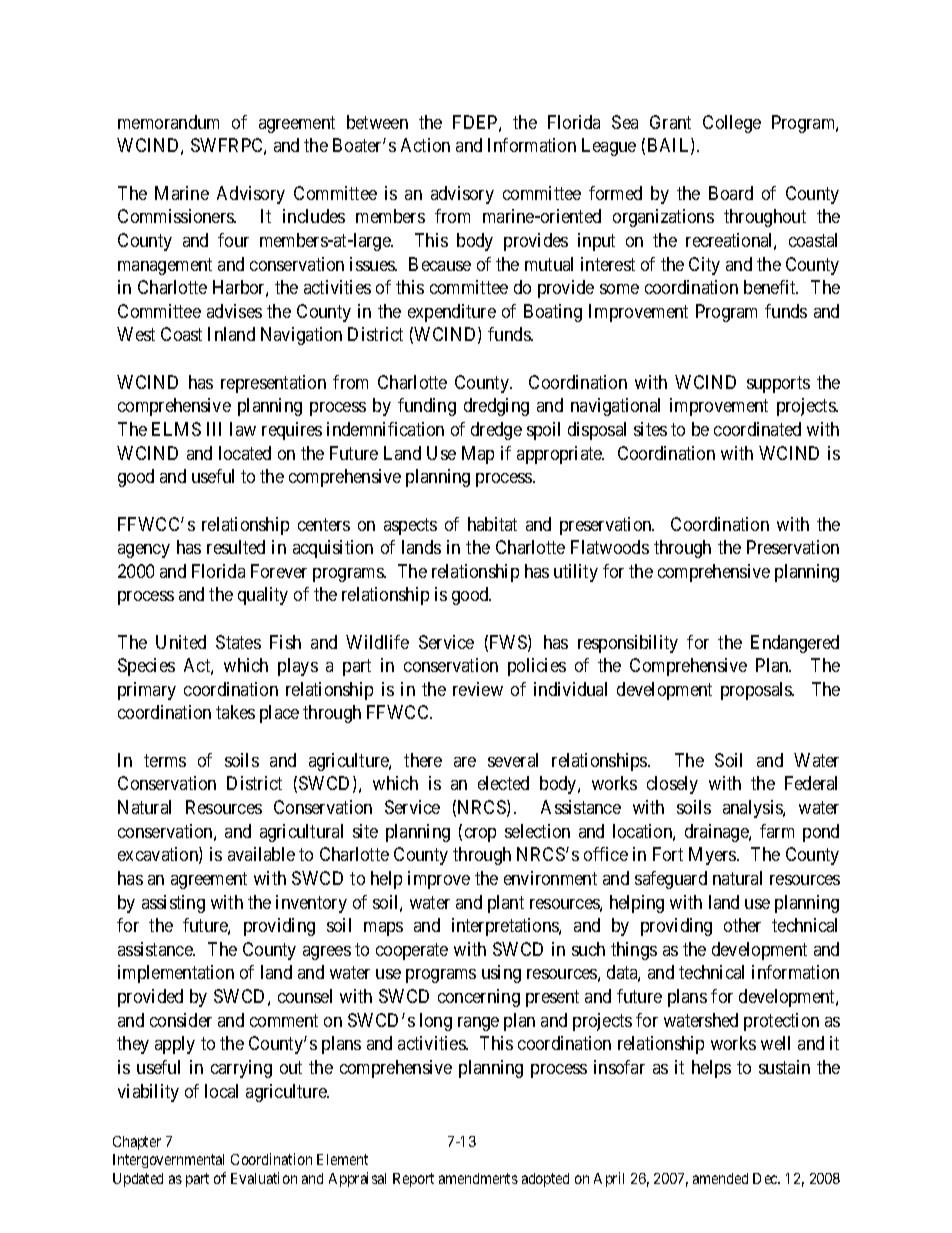 This screenshot has height=1233, width=952. Describe the element at coordinates (238, 642) in the screenshot. I see `States` at that location.
